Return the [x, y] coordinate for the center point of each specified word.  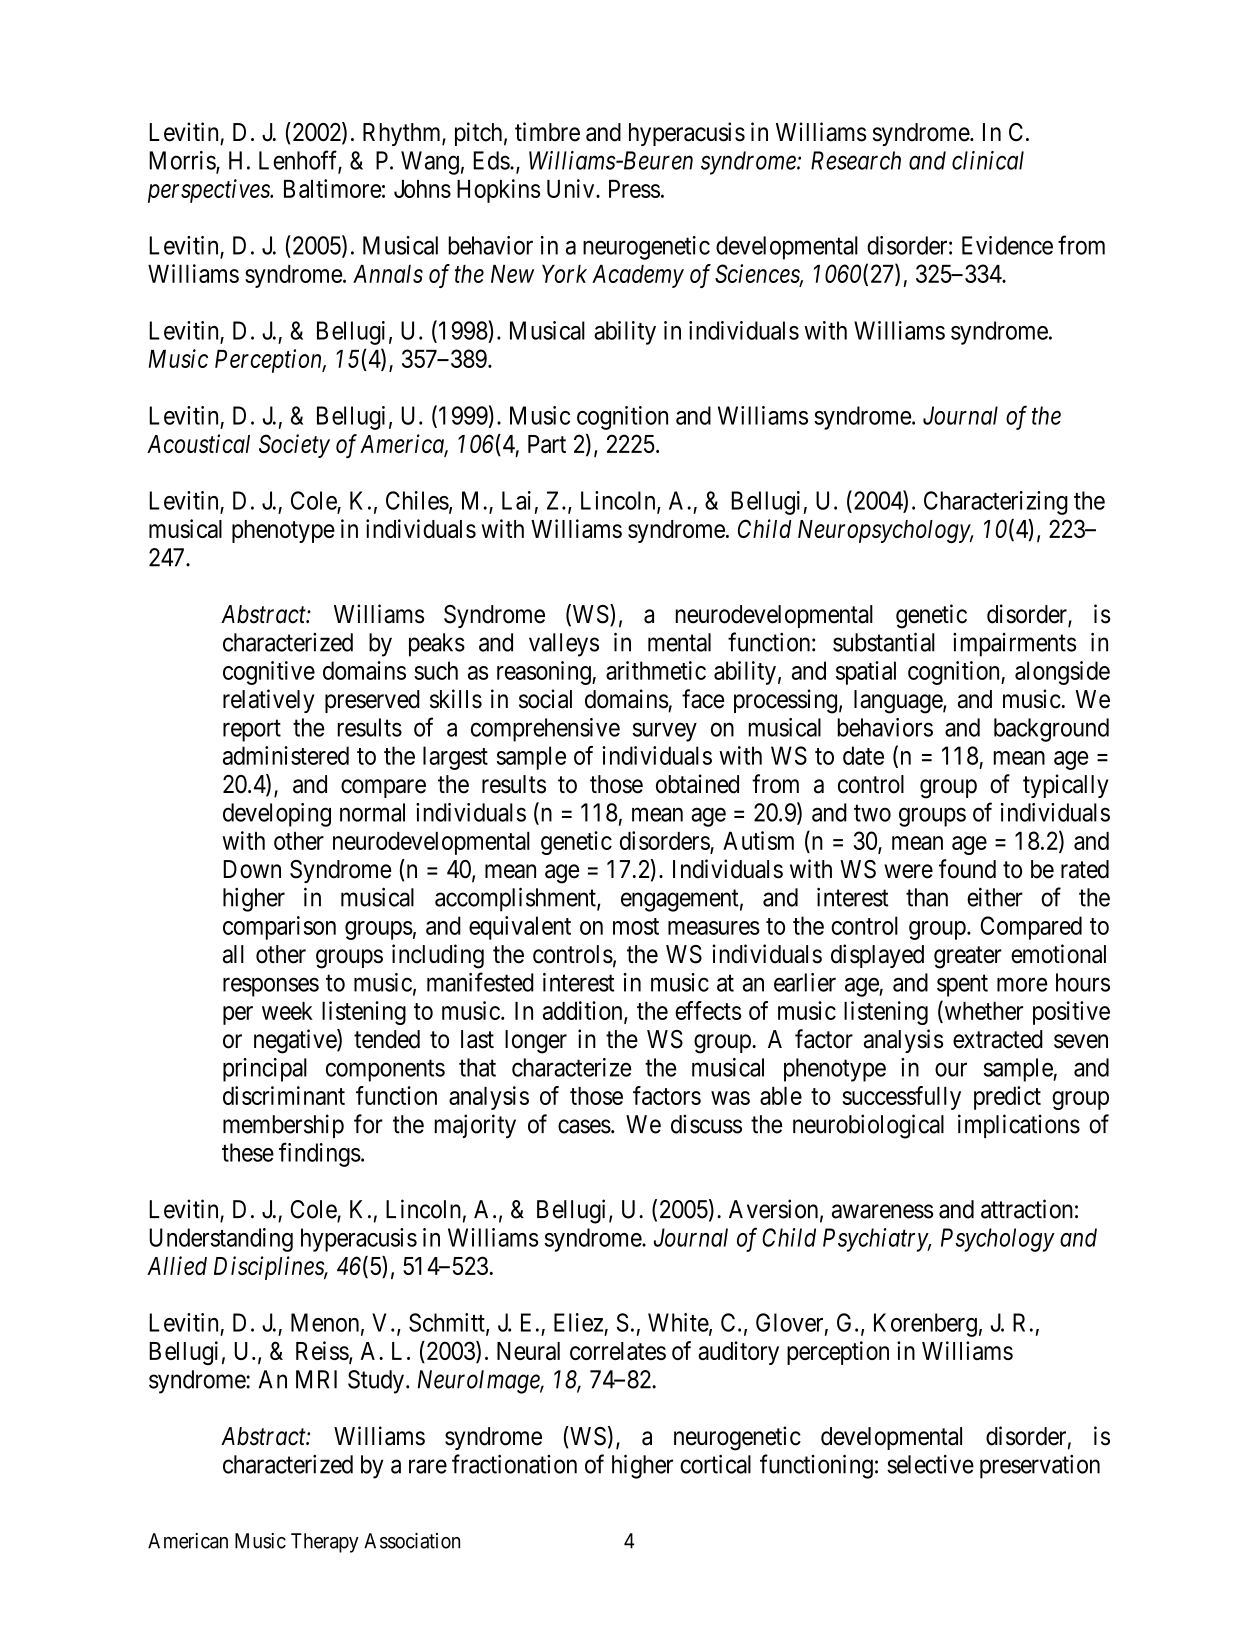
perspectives [210, 191]
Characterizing [996, 503]
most [636, 926]
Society [294, 446]
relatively [268, 701]
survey [665, 732]
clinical [988, 160]
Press [634, 189]
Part [547, 444]
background [1051, 730]
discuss [706, 1124]
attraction [1027, 1209]
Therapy [325, 1543]
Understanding [221, 1240]
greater [968, 957]
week [287, 1011]
